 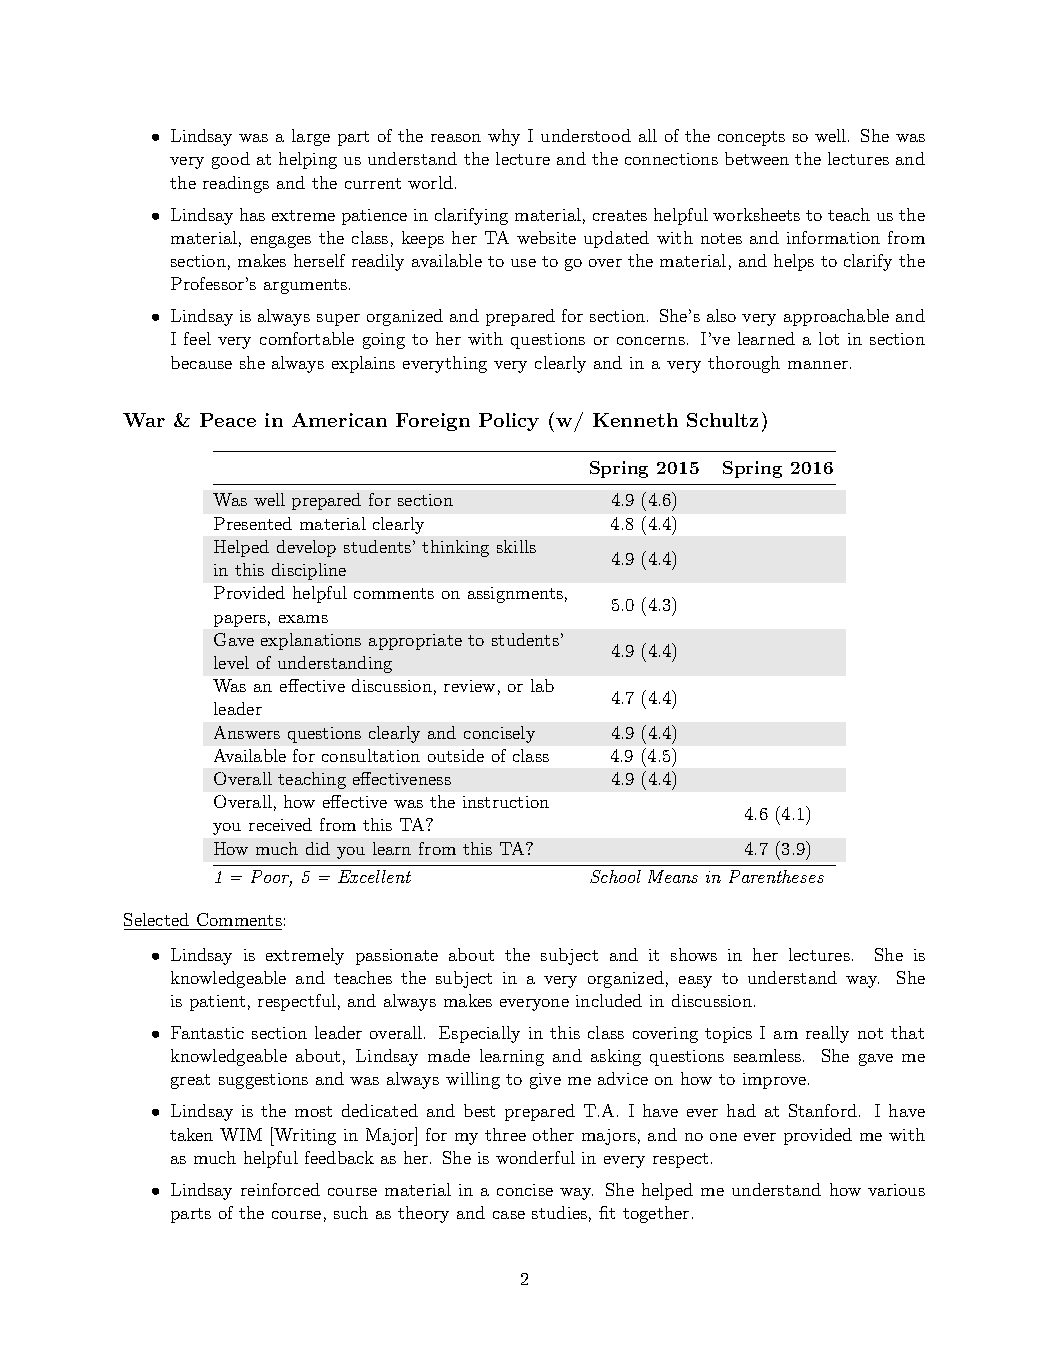 I want to click on between, so click(x=757, y=158).
